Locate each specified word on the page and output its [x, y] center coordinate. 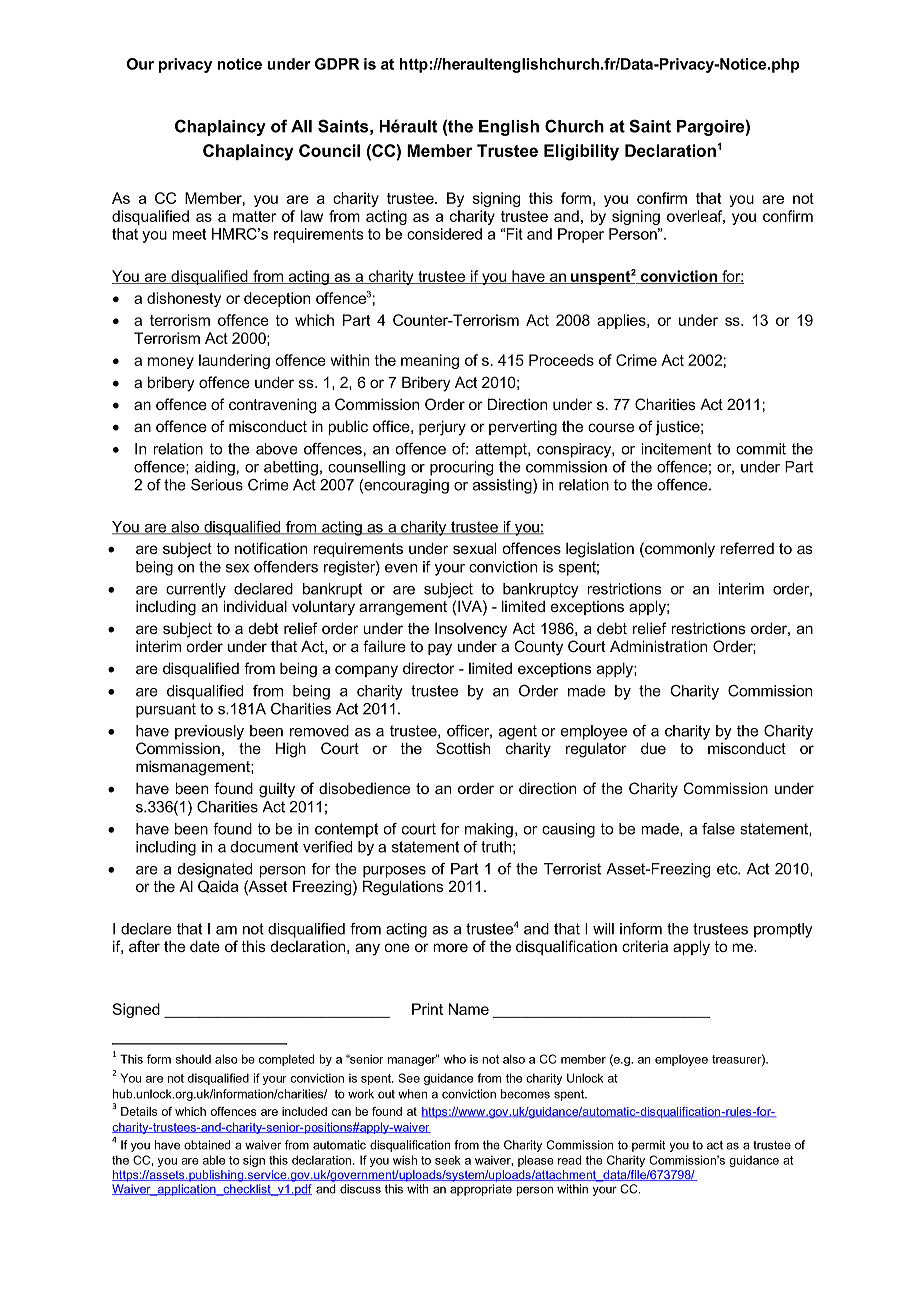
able [214, 1160]
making [489, 830]
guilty [277, 790]
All [301, 126]
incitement [676, 449]
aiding [215, 468]
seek [448, 1160]
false [718, 829]
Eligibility [581, 152]
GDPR [337, 64]
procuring [461, 468]
